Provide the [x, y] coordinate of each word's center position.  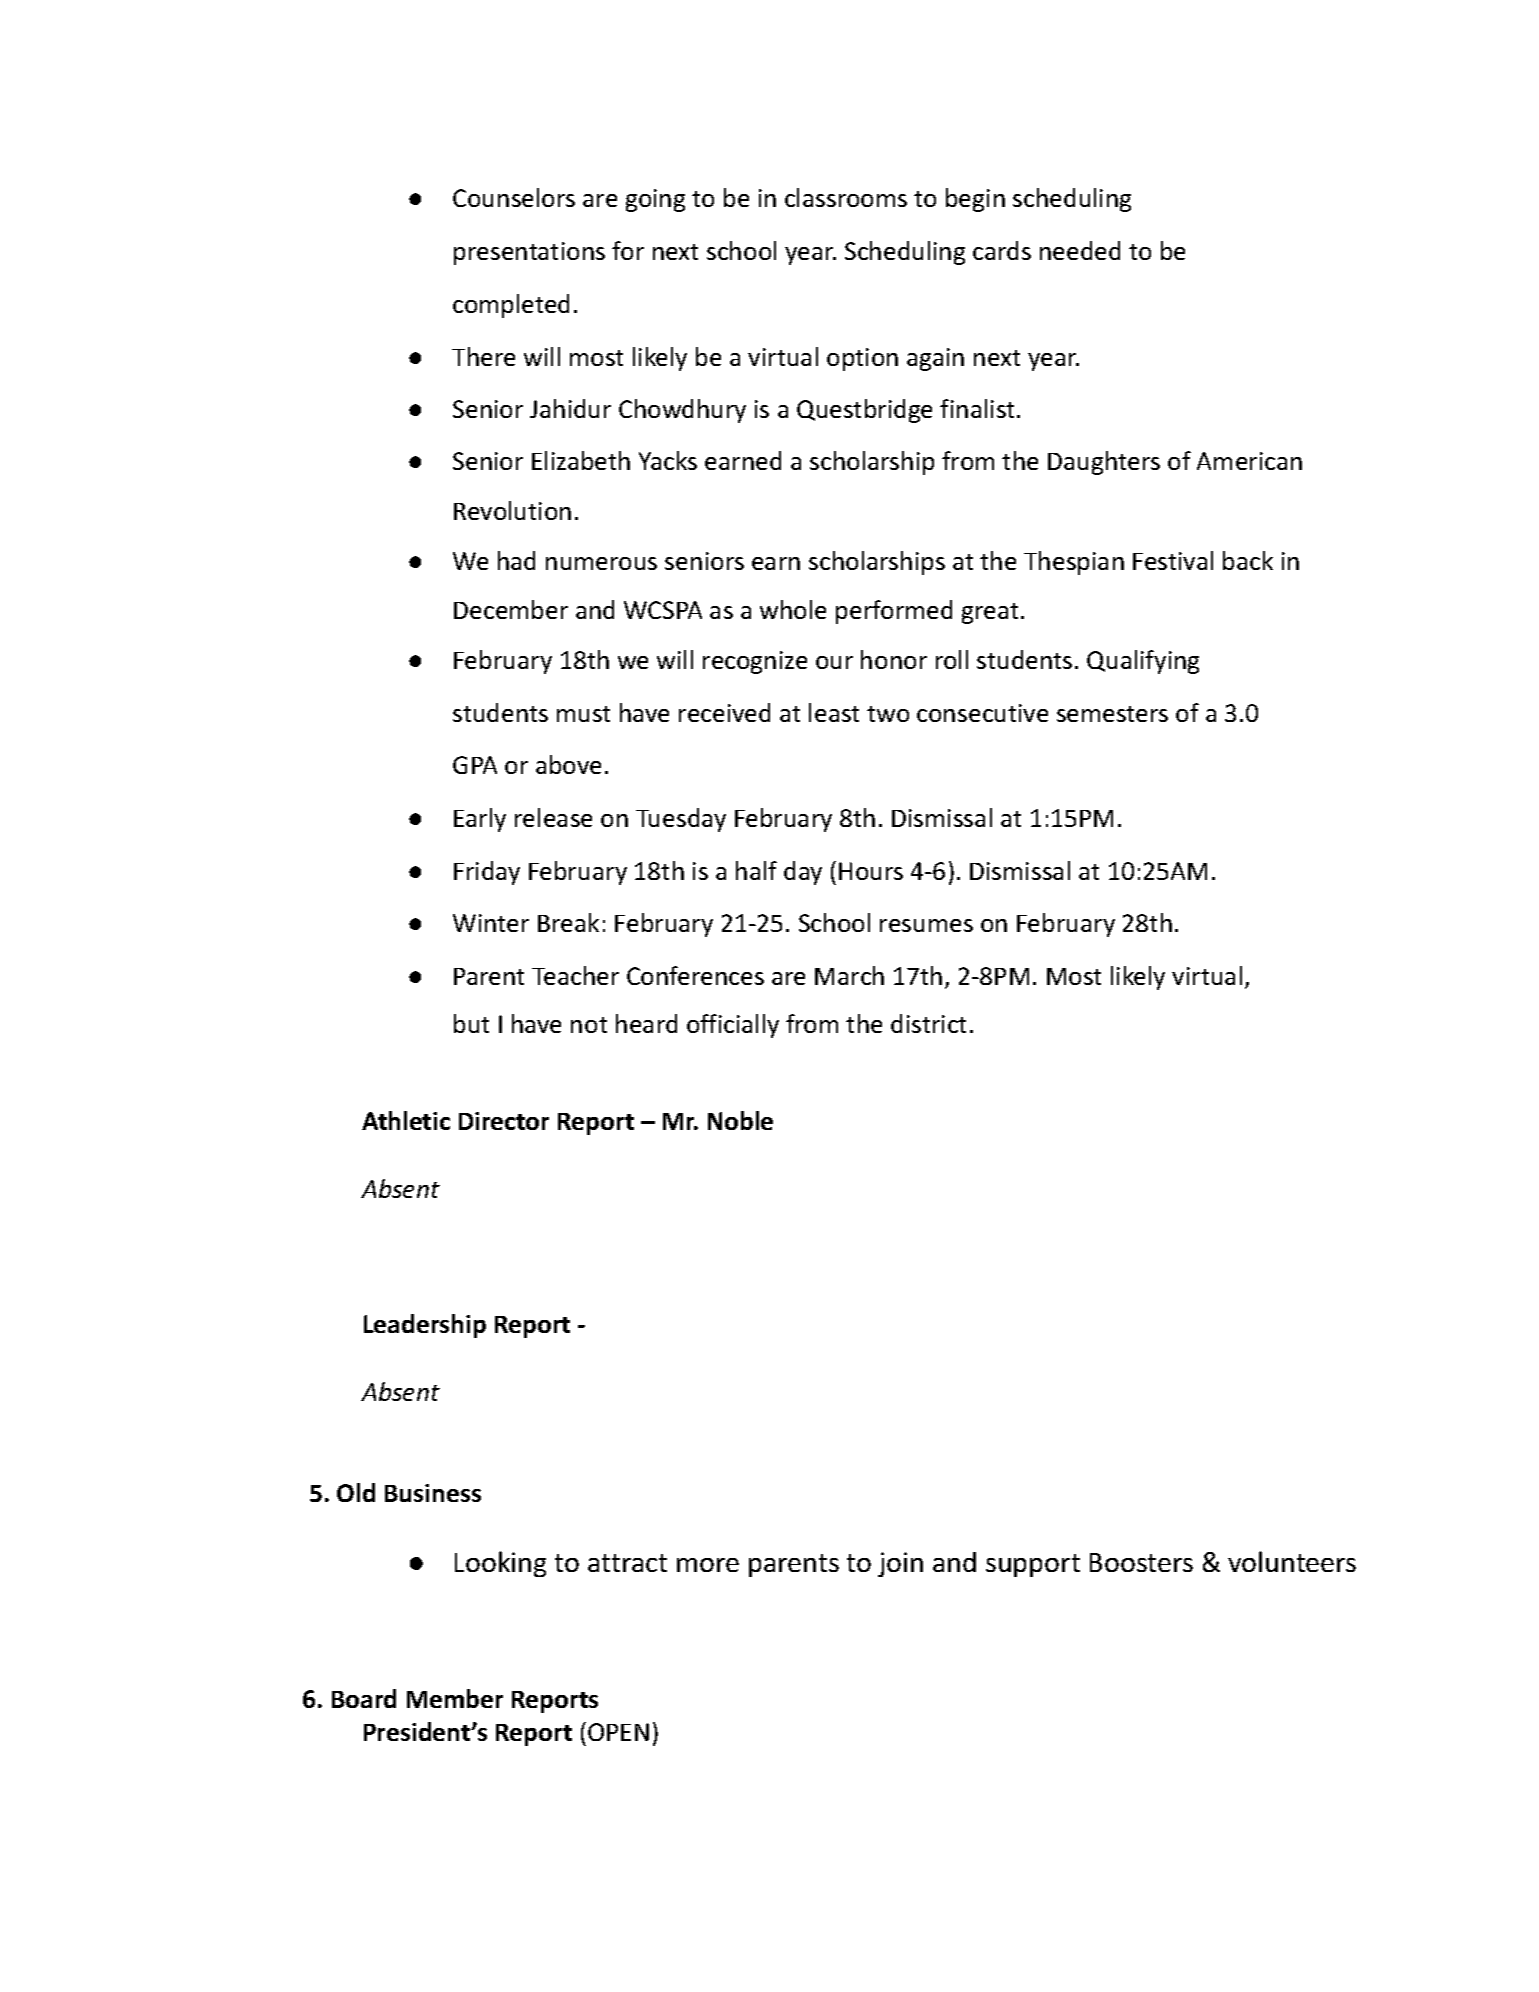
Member [455, 1698]
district [928, 1023]
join [900, 1564]
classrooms [846, 197]
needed [1080, 250]
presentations [529, 253]
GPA [475, 765]
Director [504, 1121]
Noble [740, 1120]
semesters [1112, 714]
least [834, 712]
